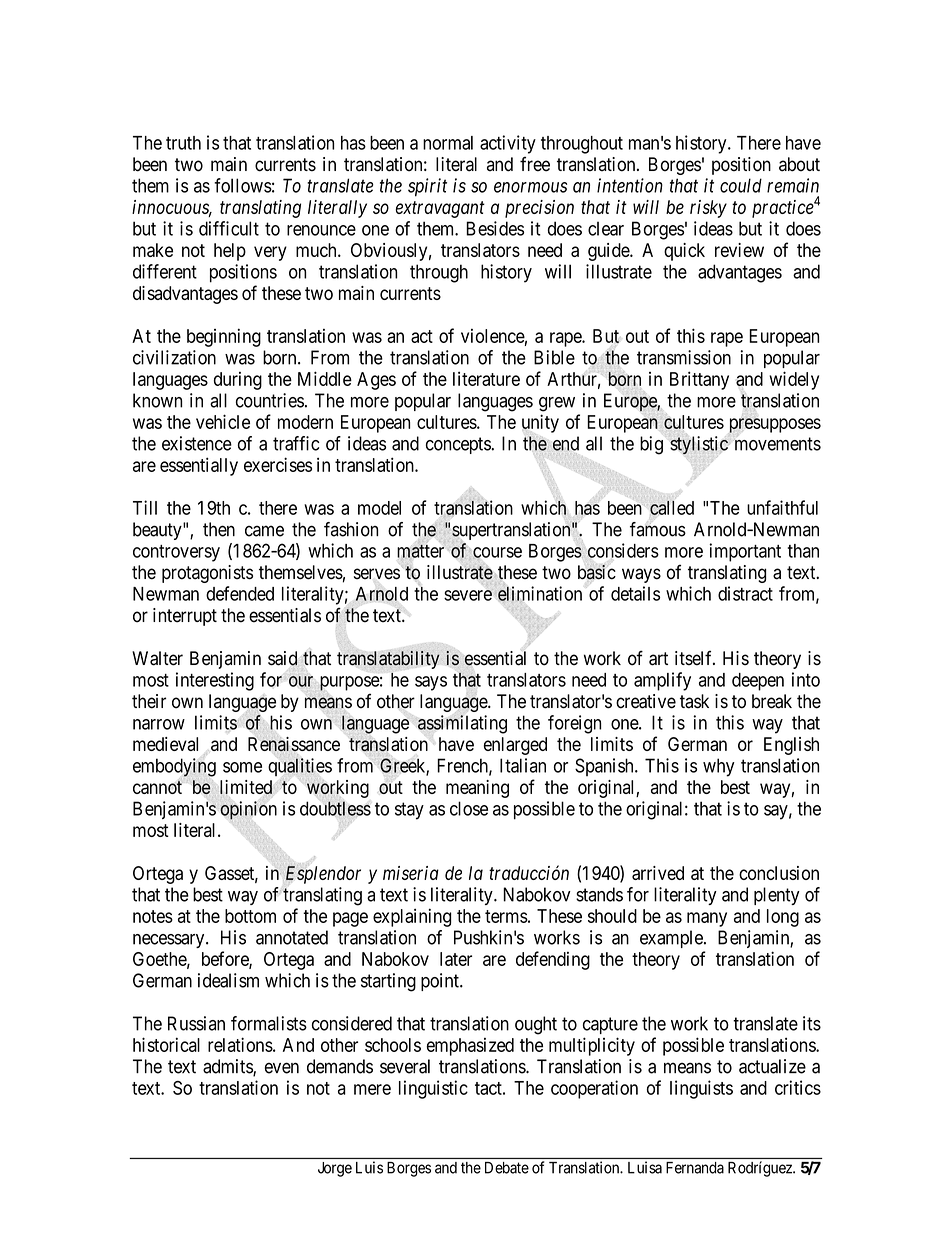  Describe the element at coordinates (741, 185) in the screenshot. I see `could` at that location.
